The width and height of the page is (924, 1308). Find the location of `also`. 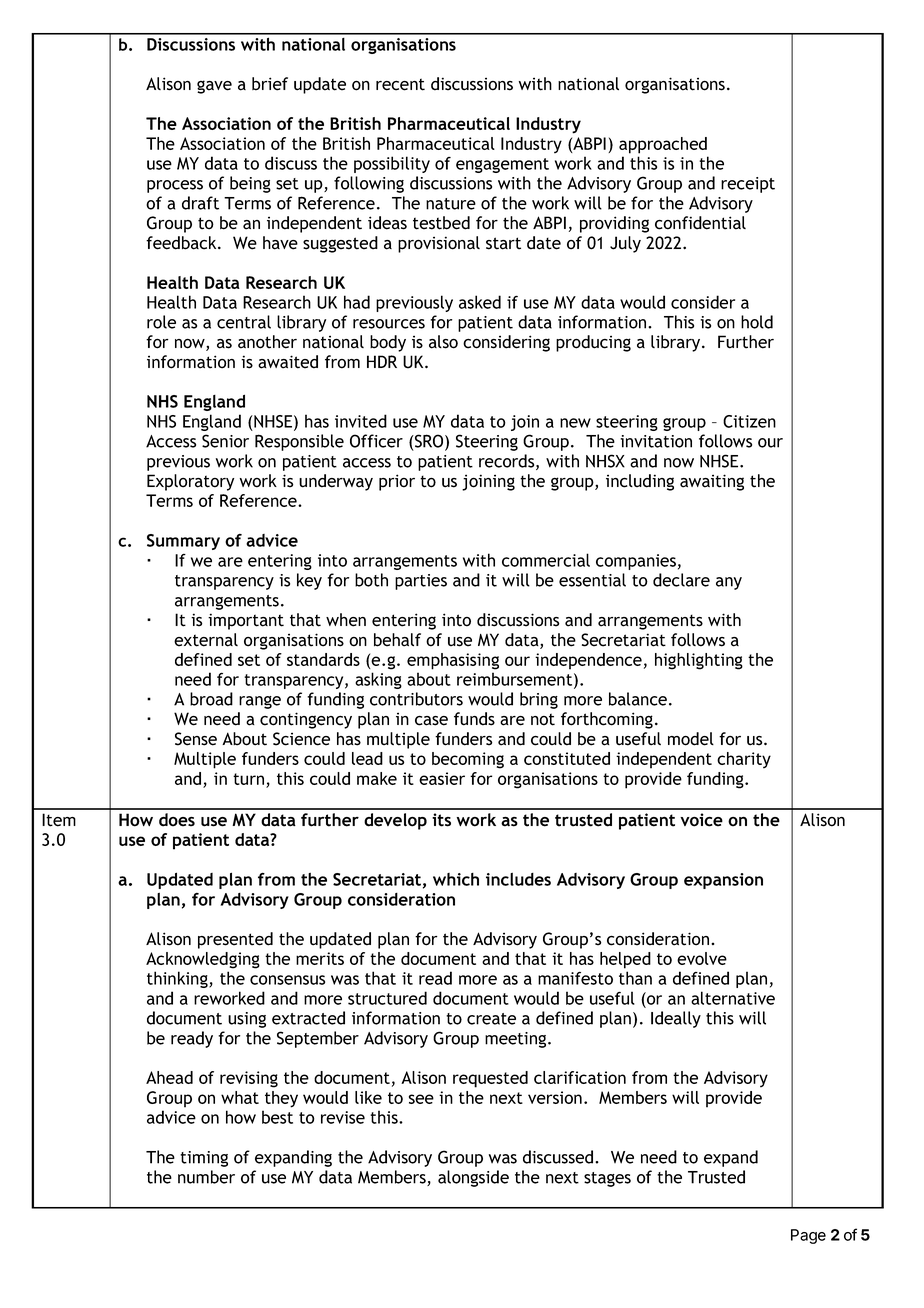

also is located at coordinates (443, 342).
